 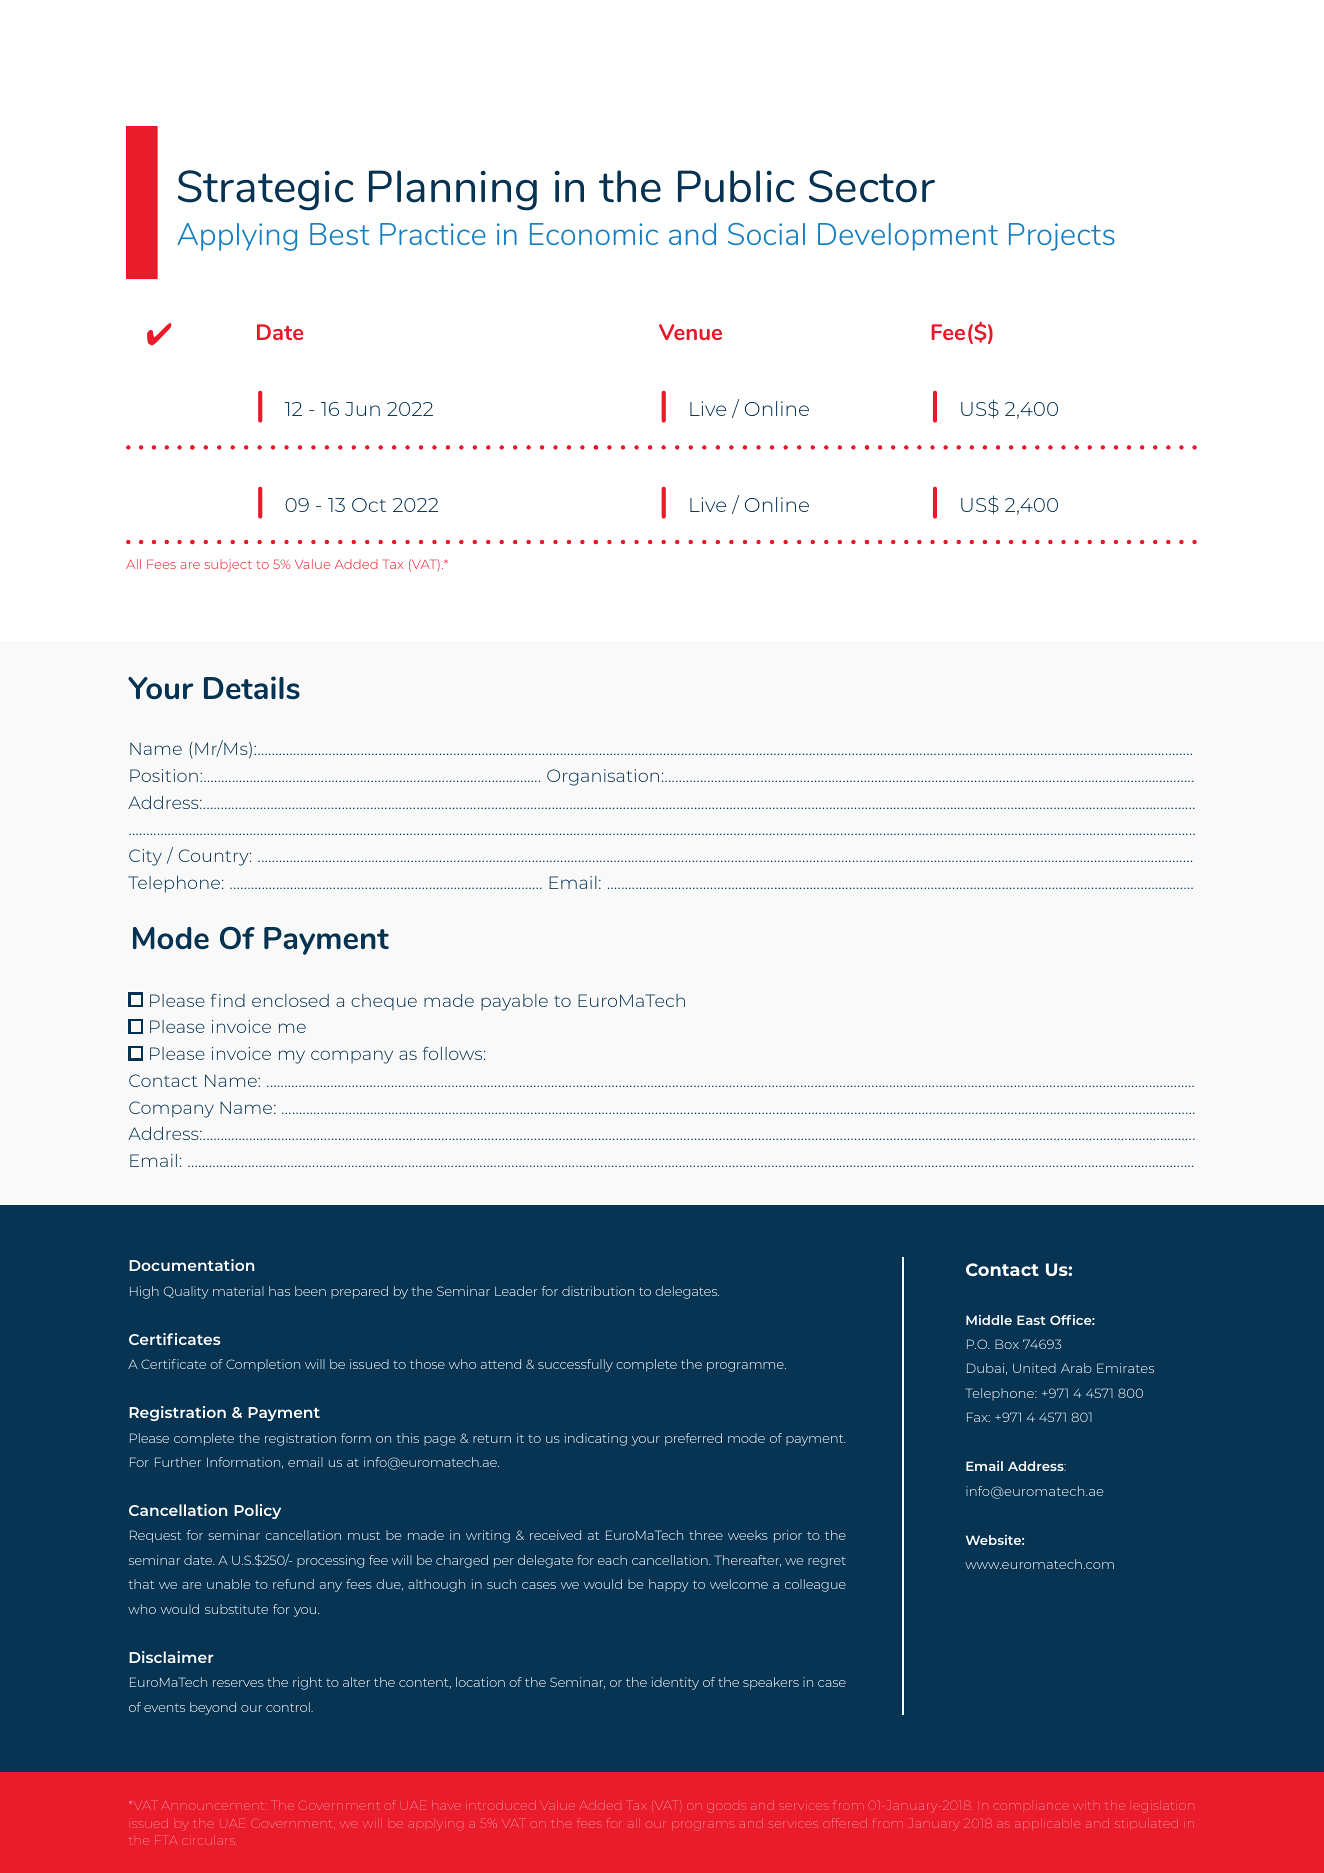 What do you see at coordinates (514, 1002) in the image?
I see `payable` at bounding box center [514, 1002].
